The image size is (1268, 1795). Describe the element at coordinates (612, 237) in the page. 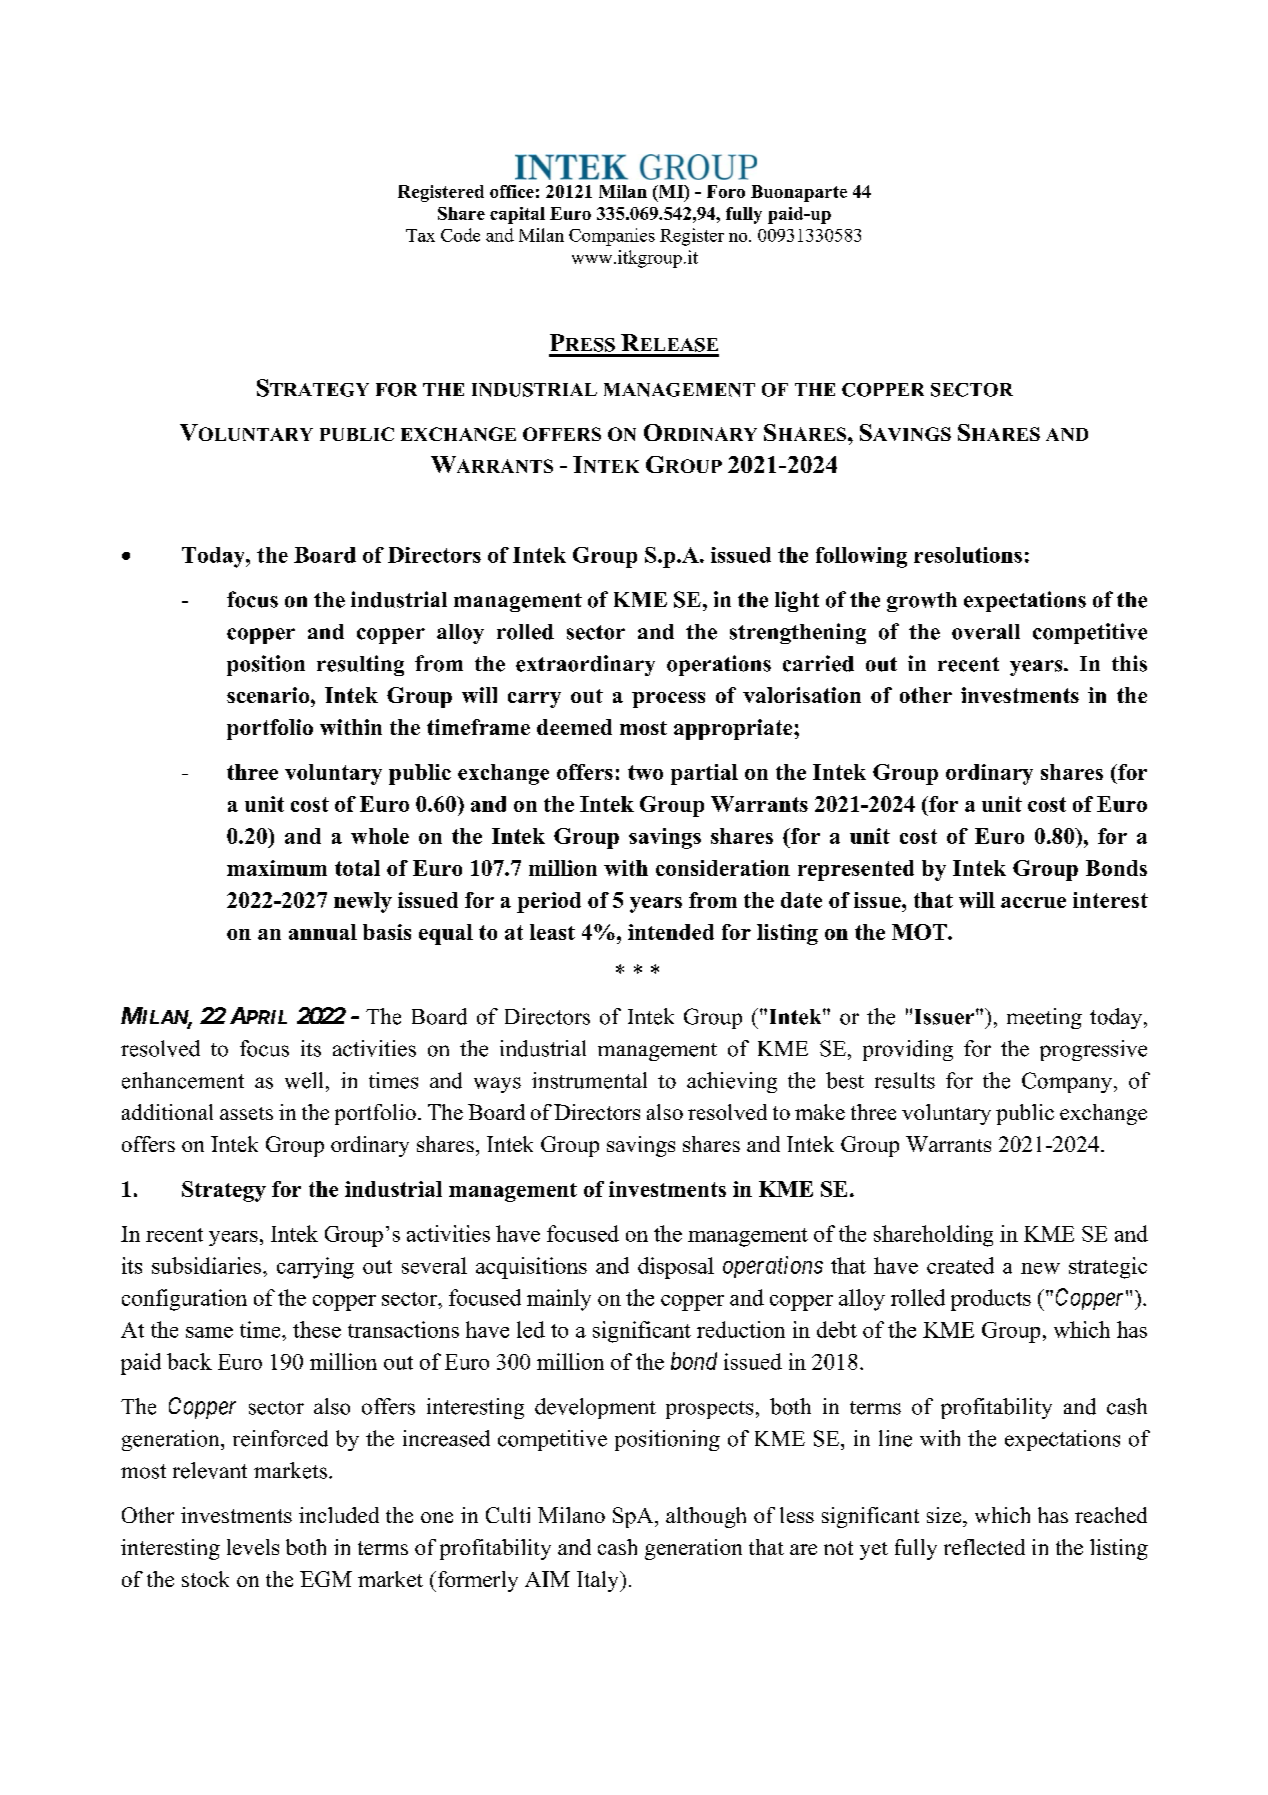

I see `Companies` at that location.
